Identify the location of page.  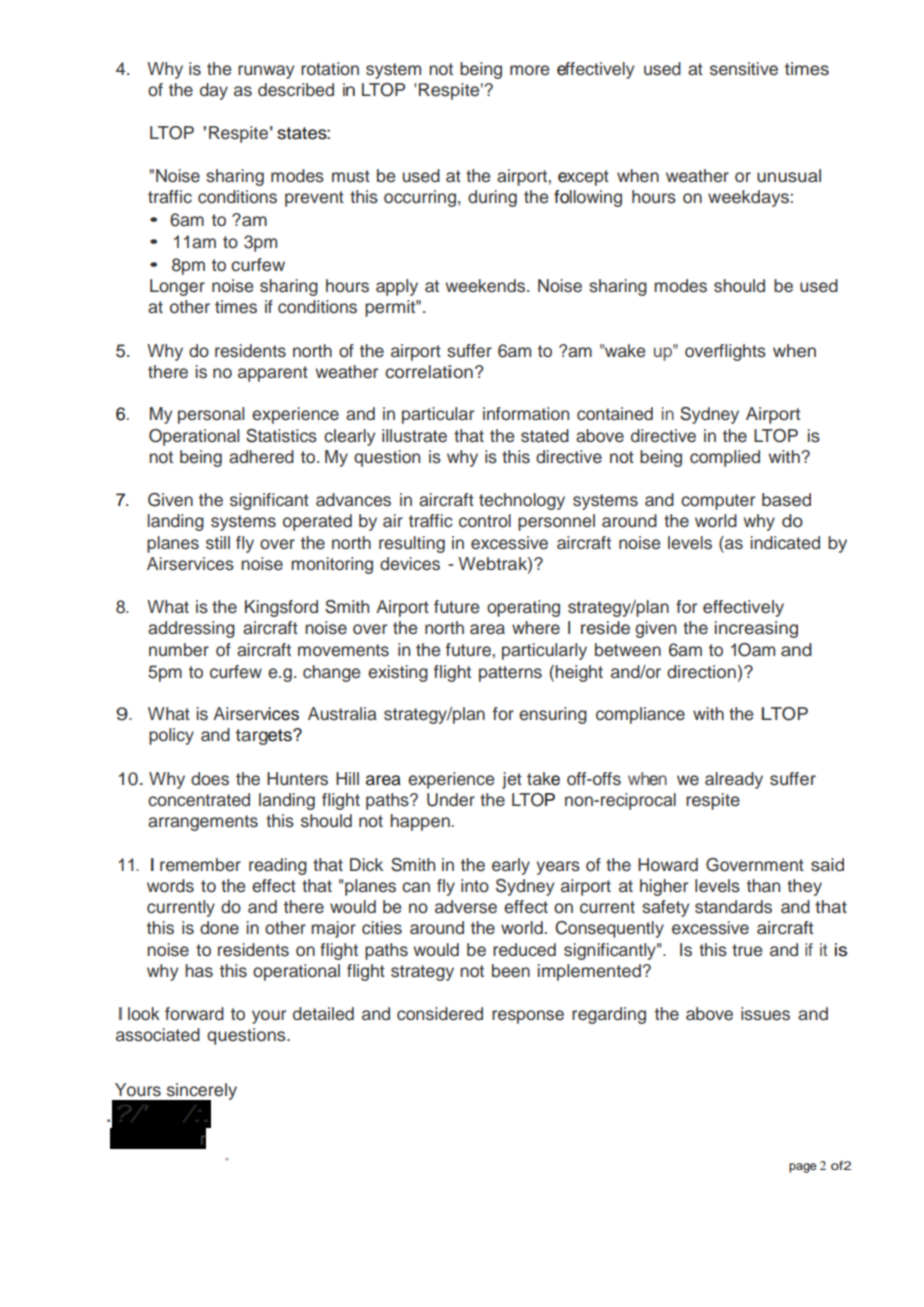
(802, 1168).
